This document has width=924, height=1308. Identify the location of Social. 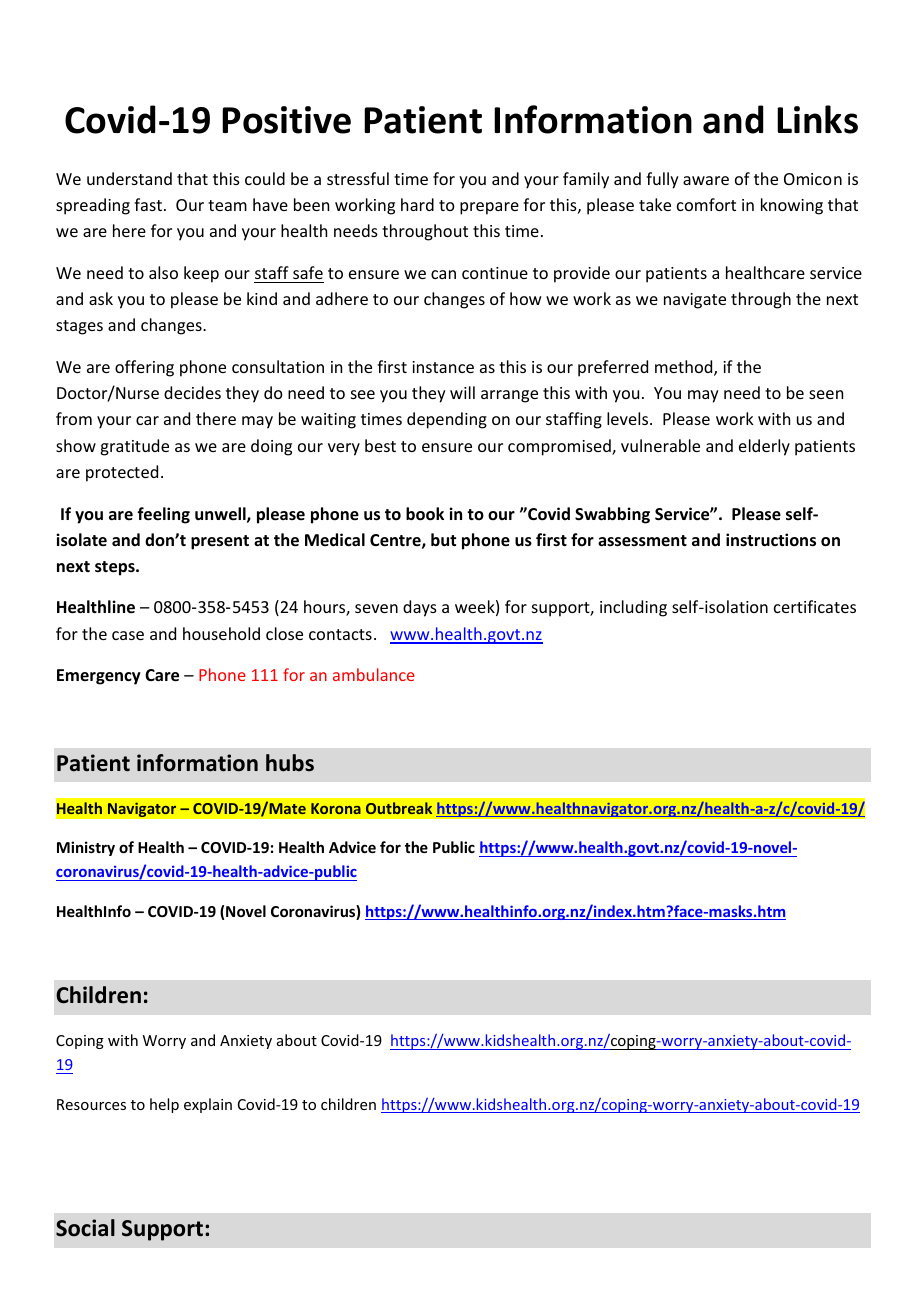
(85, 1228).
